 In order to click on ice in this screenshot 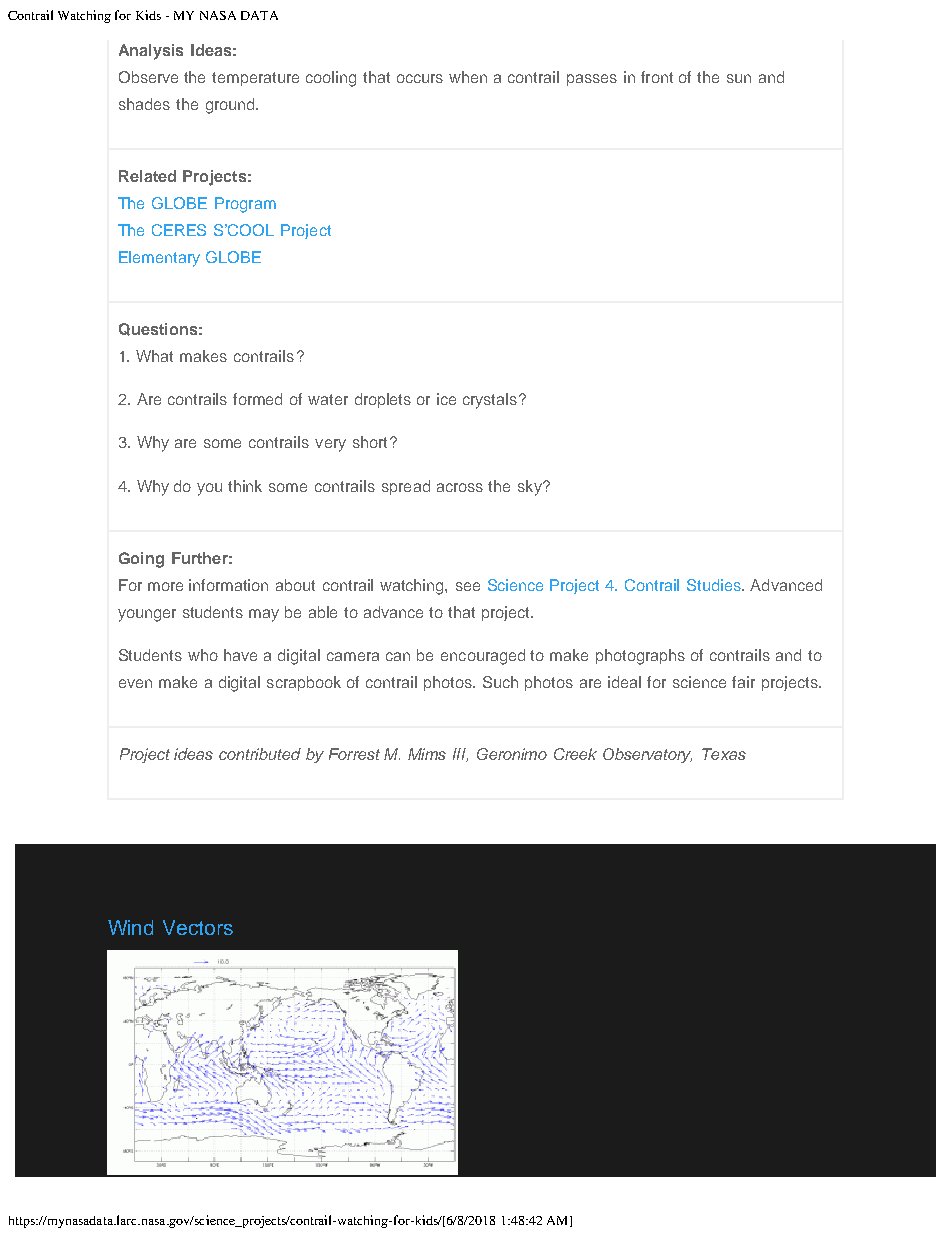, I will do `click(446, 399)`.
